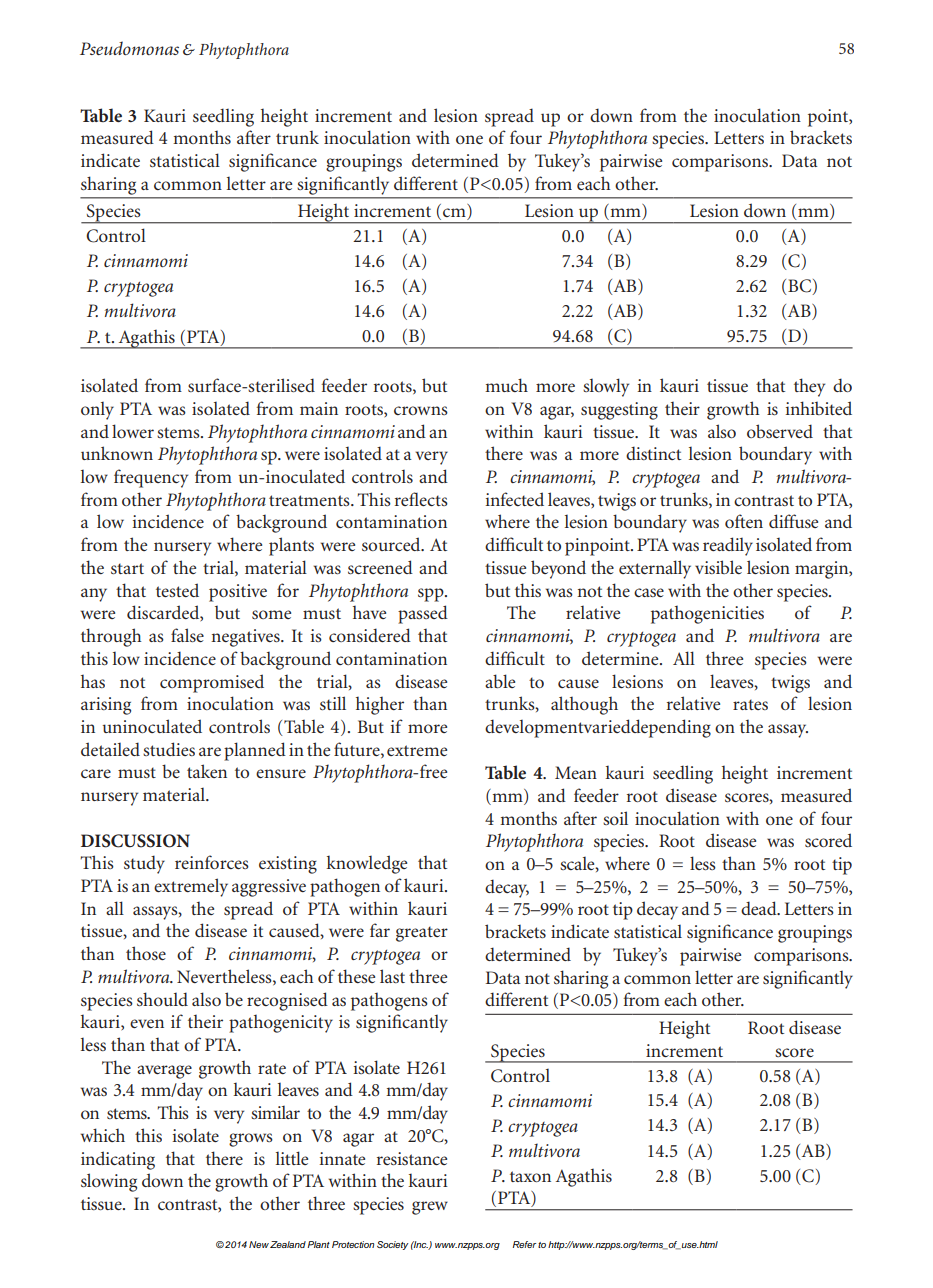 This screenshot has width=933, height=1288. What do you see at coordinates (760, 908) in the screenshot?
I see `dead` at bounding box center [760, 908].
